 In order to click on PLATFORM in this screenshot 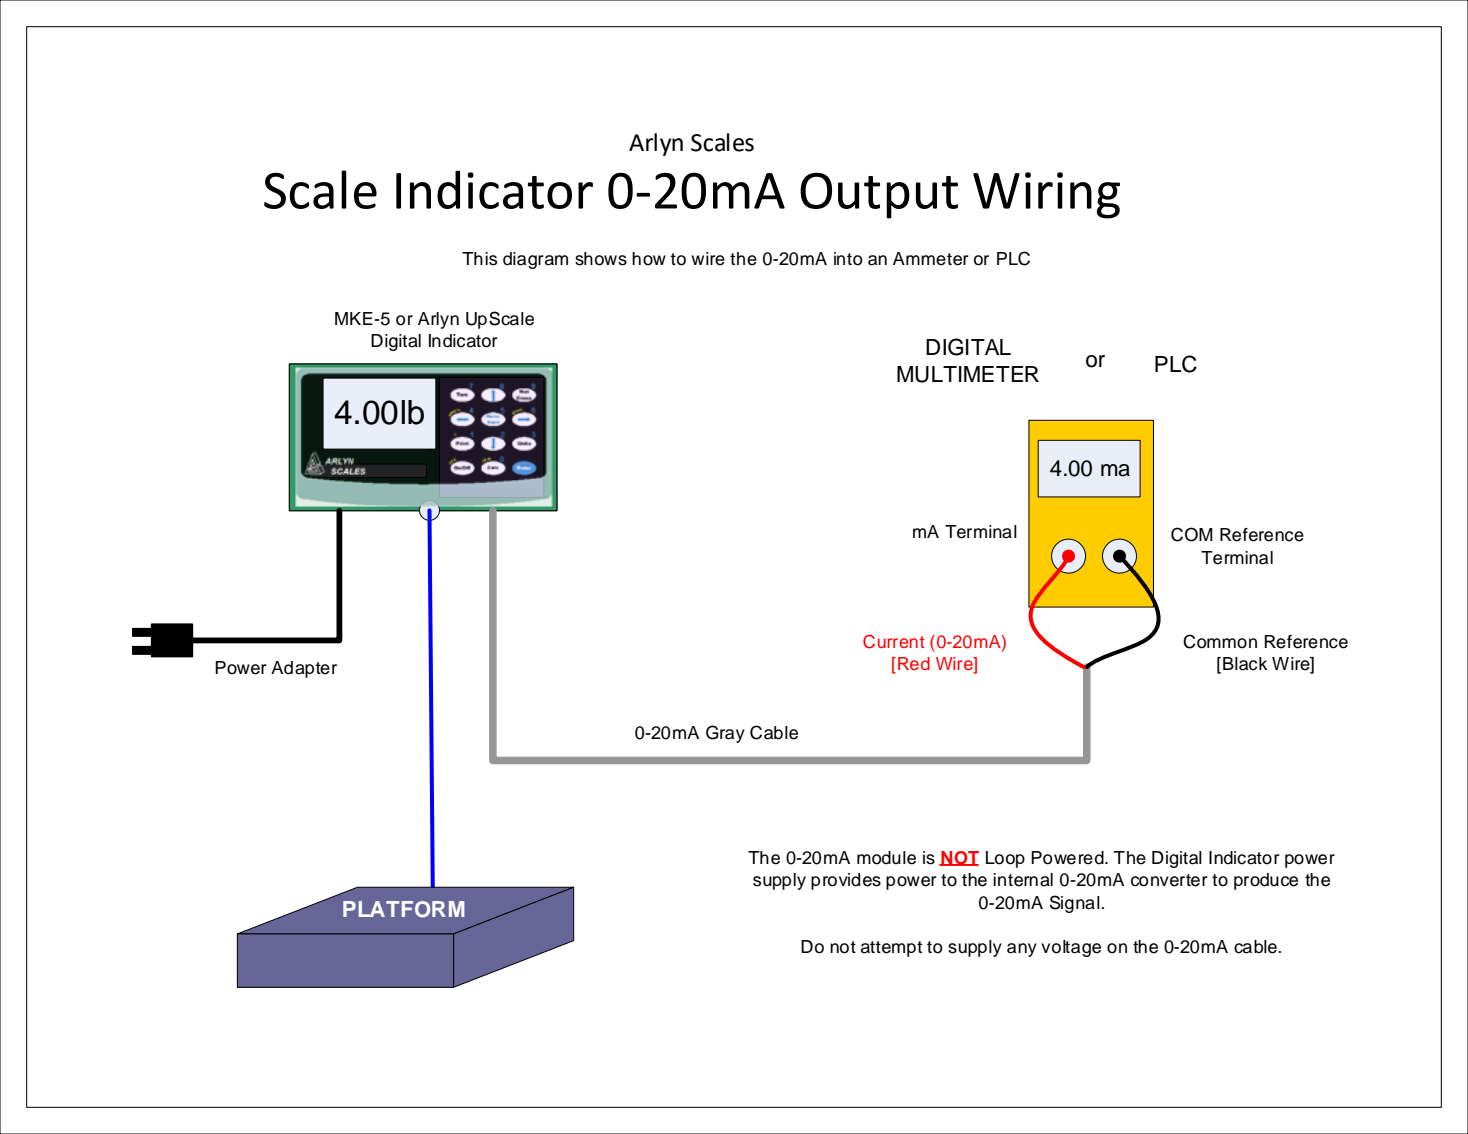, I will do `click(404, 909)`.
